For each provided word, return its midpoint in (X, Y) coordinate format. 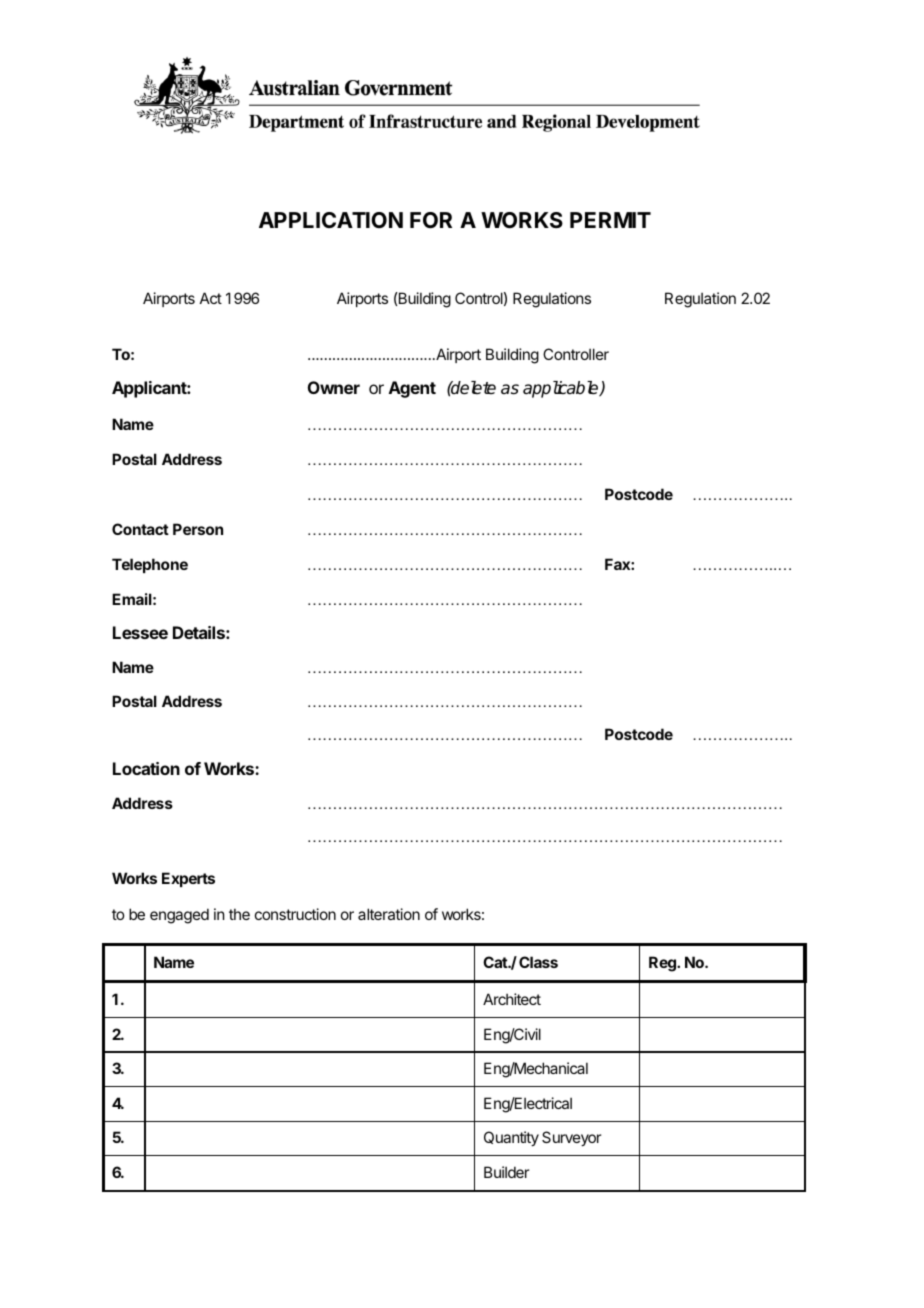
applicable (562, 389)
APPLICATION (331, 220)
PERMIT (610, 220)
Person (198, 529)
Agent (412, 389)
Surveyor (571, 1138)
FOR (431, 220)
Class (538, 962)
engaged (179, 916)
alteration (389, 914)
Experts (188, 879)
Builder (506, 1172)
